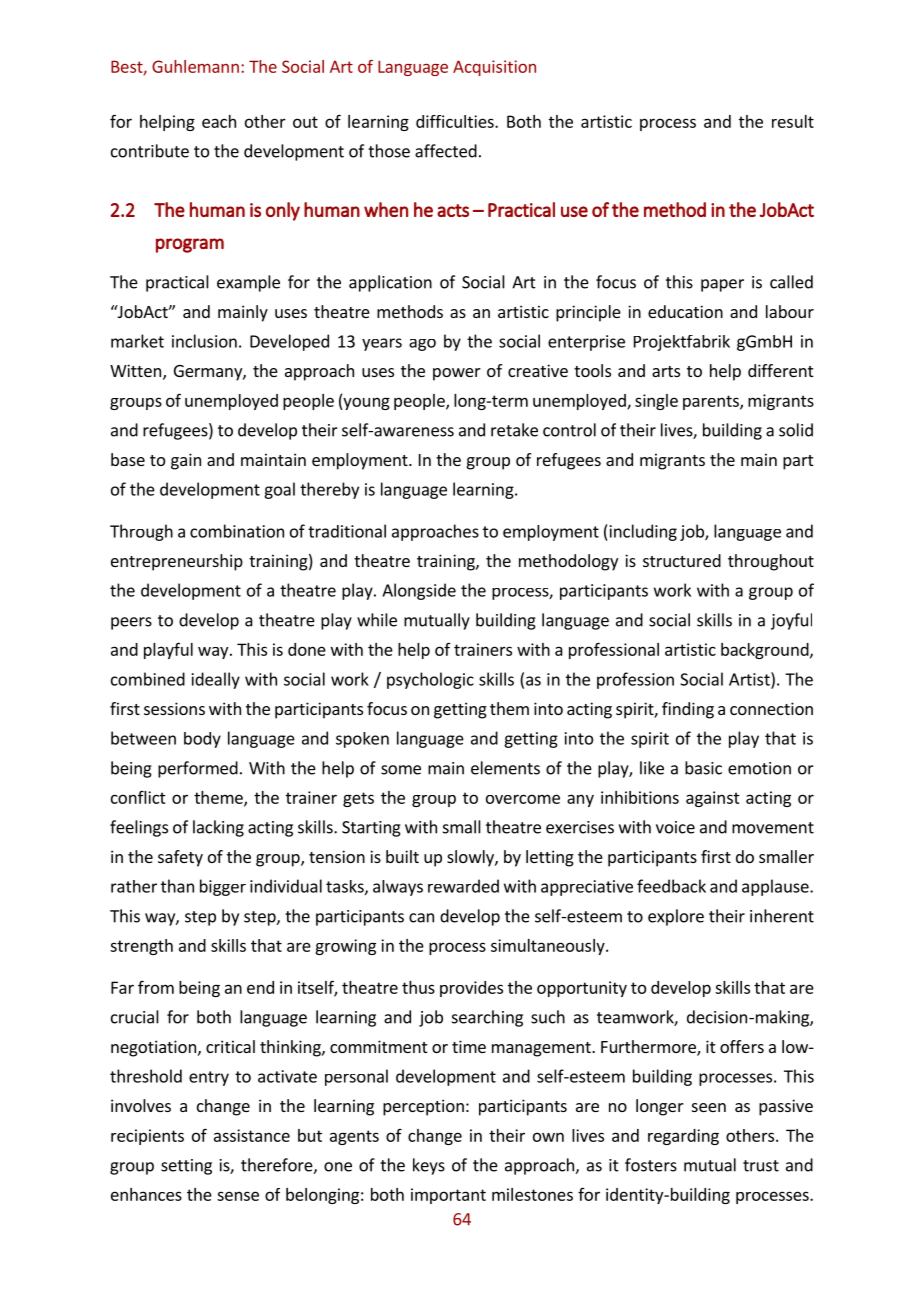  What do you see at coordinates (671, 886) in the document?
I see `feedback` at bounding box center [671, 886].
